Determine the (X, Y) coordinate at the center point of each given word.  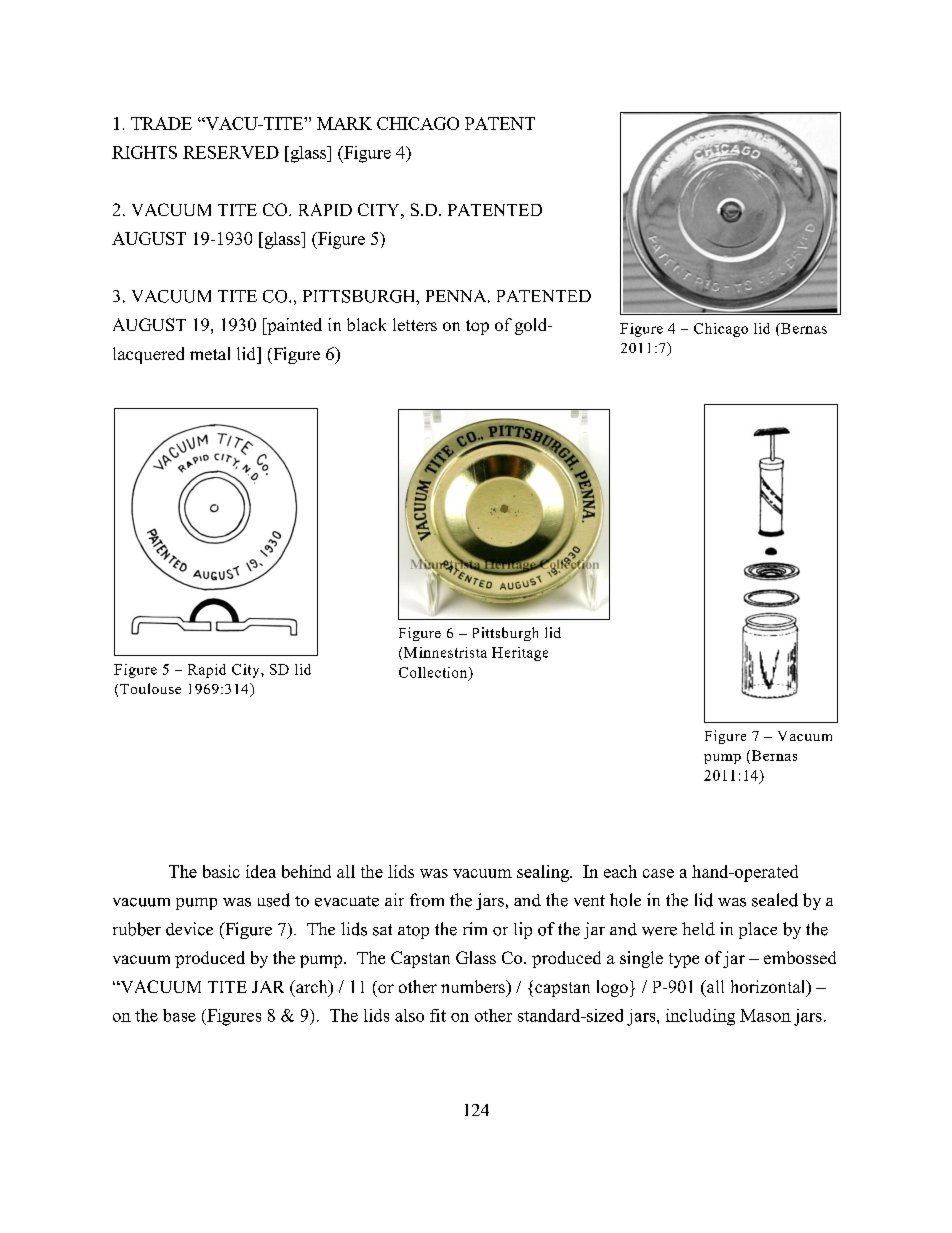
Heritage (520, 654)
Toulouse (150, 688)
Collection (434, 673)
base (179, 1015)
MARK (344, 123)
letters (415, 324)
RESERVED (231, 152)
